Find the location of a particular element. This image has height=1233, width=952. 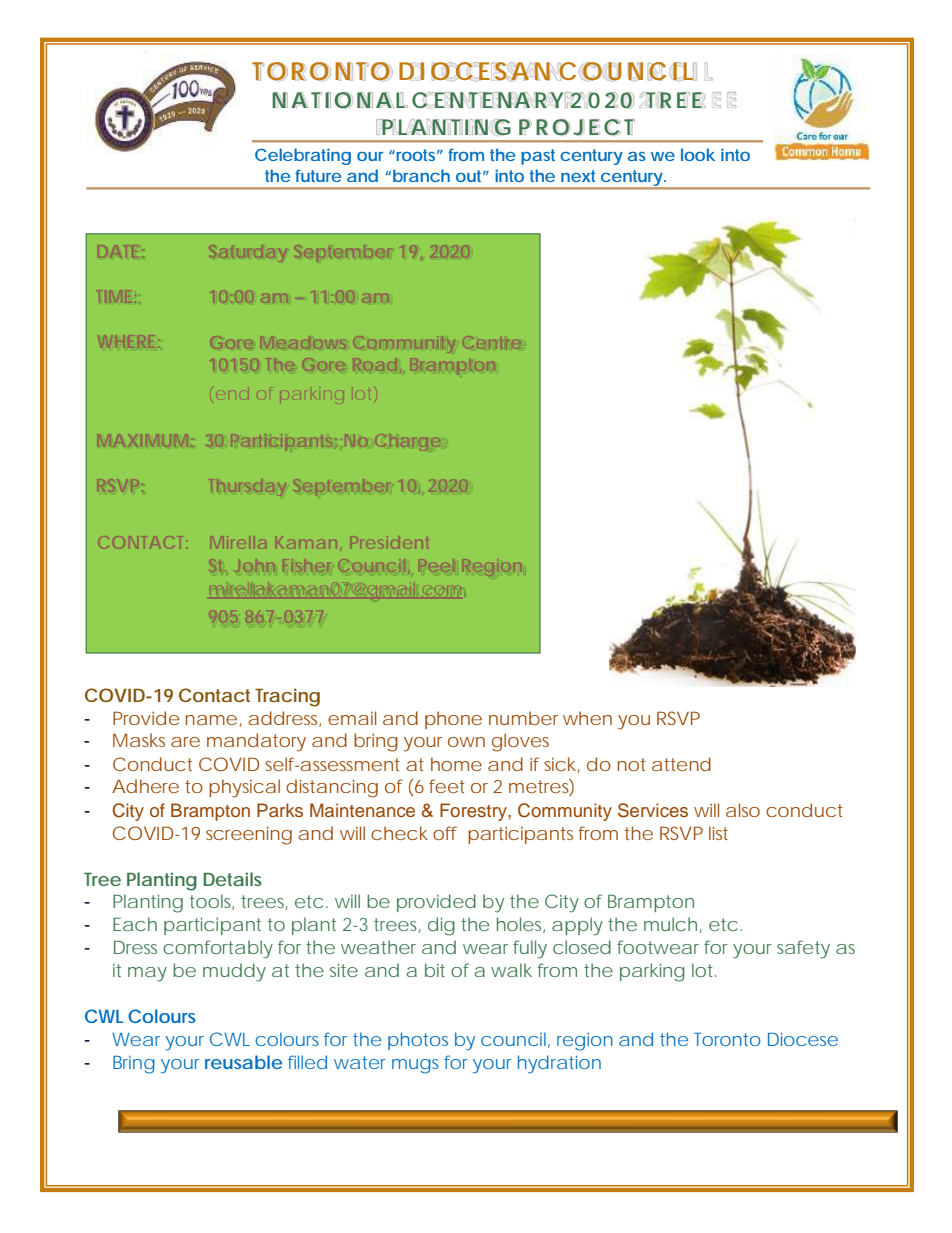

out is located at coordinates (468, 176).
